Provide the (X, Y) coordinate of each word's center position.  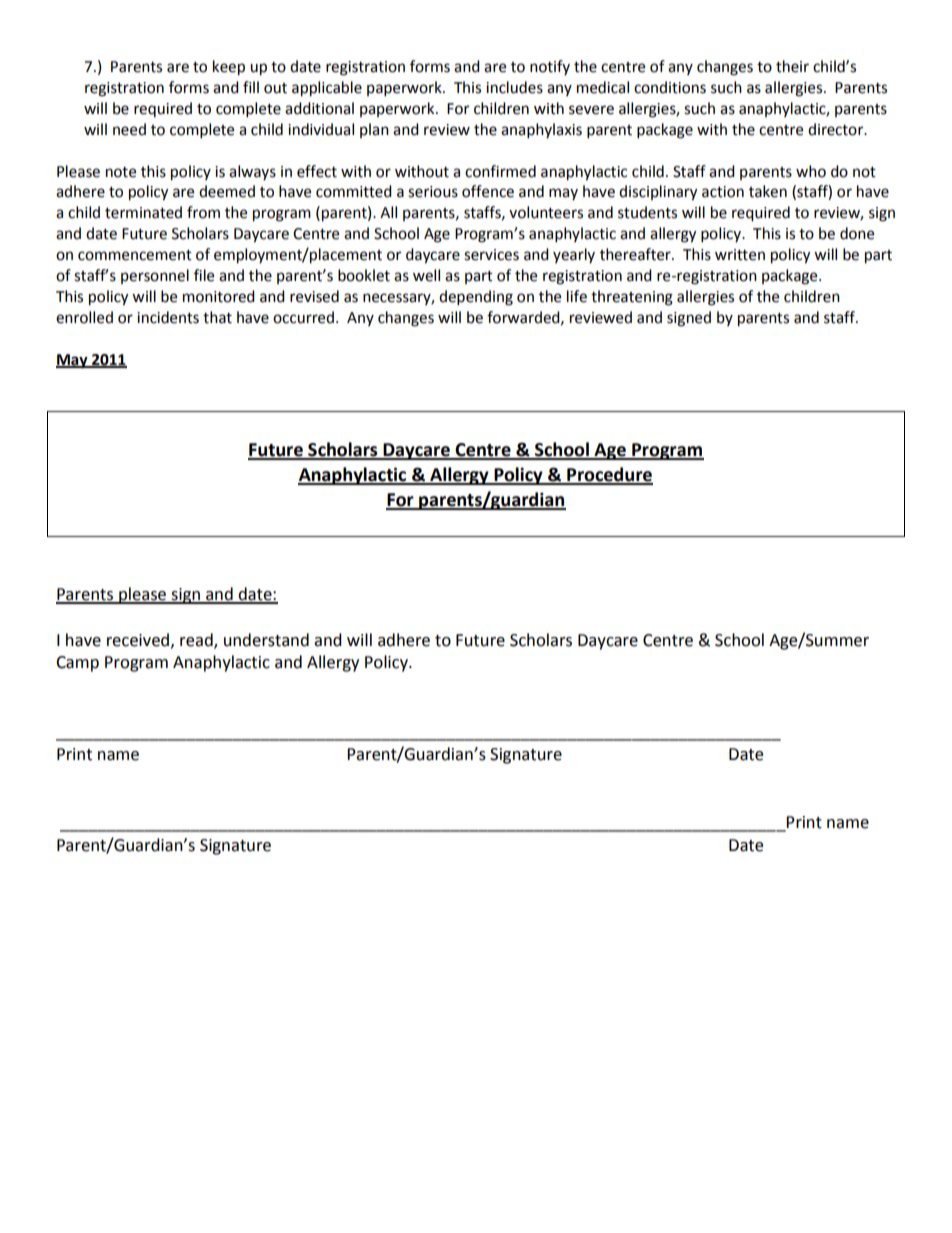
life (577, 296)
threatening (632, 298)
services (491, 255)
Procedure (609, 475)
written (740, 255)
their (792, 66)
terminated (143, 212)
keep (229, 68)
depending (476, 298)
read (197, 640)
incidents (168, 317)
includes (514, 87)
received (139, 640)
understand (266, 640)
